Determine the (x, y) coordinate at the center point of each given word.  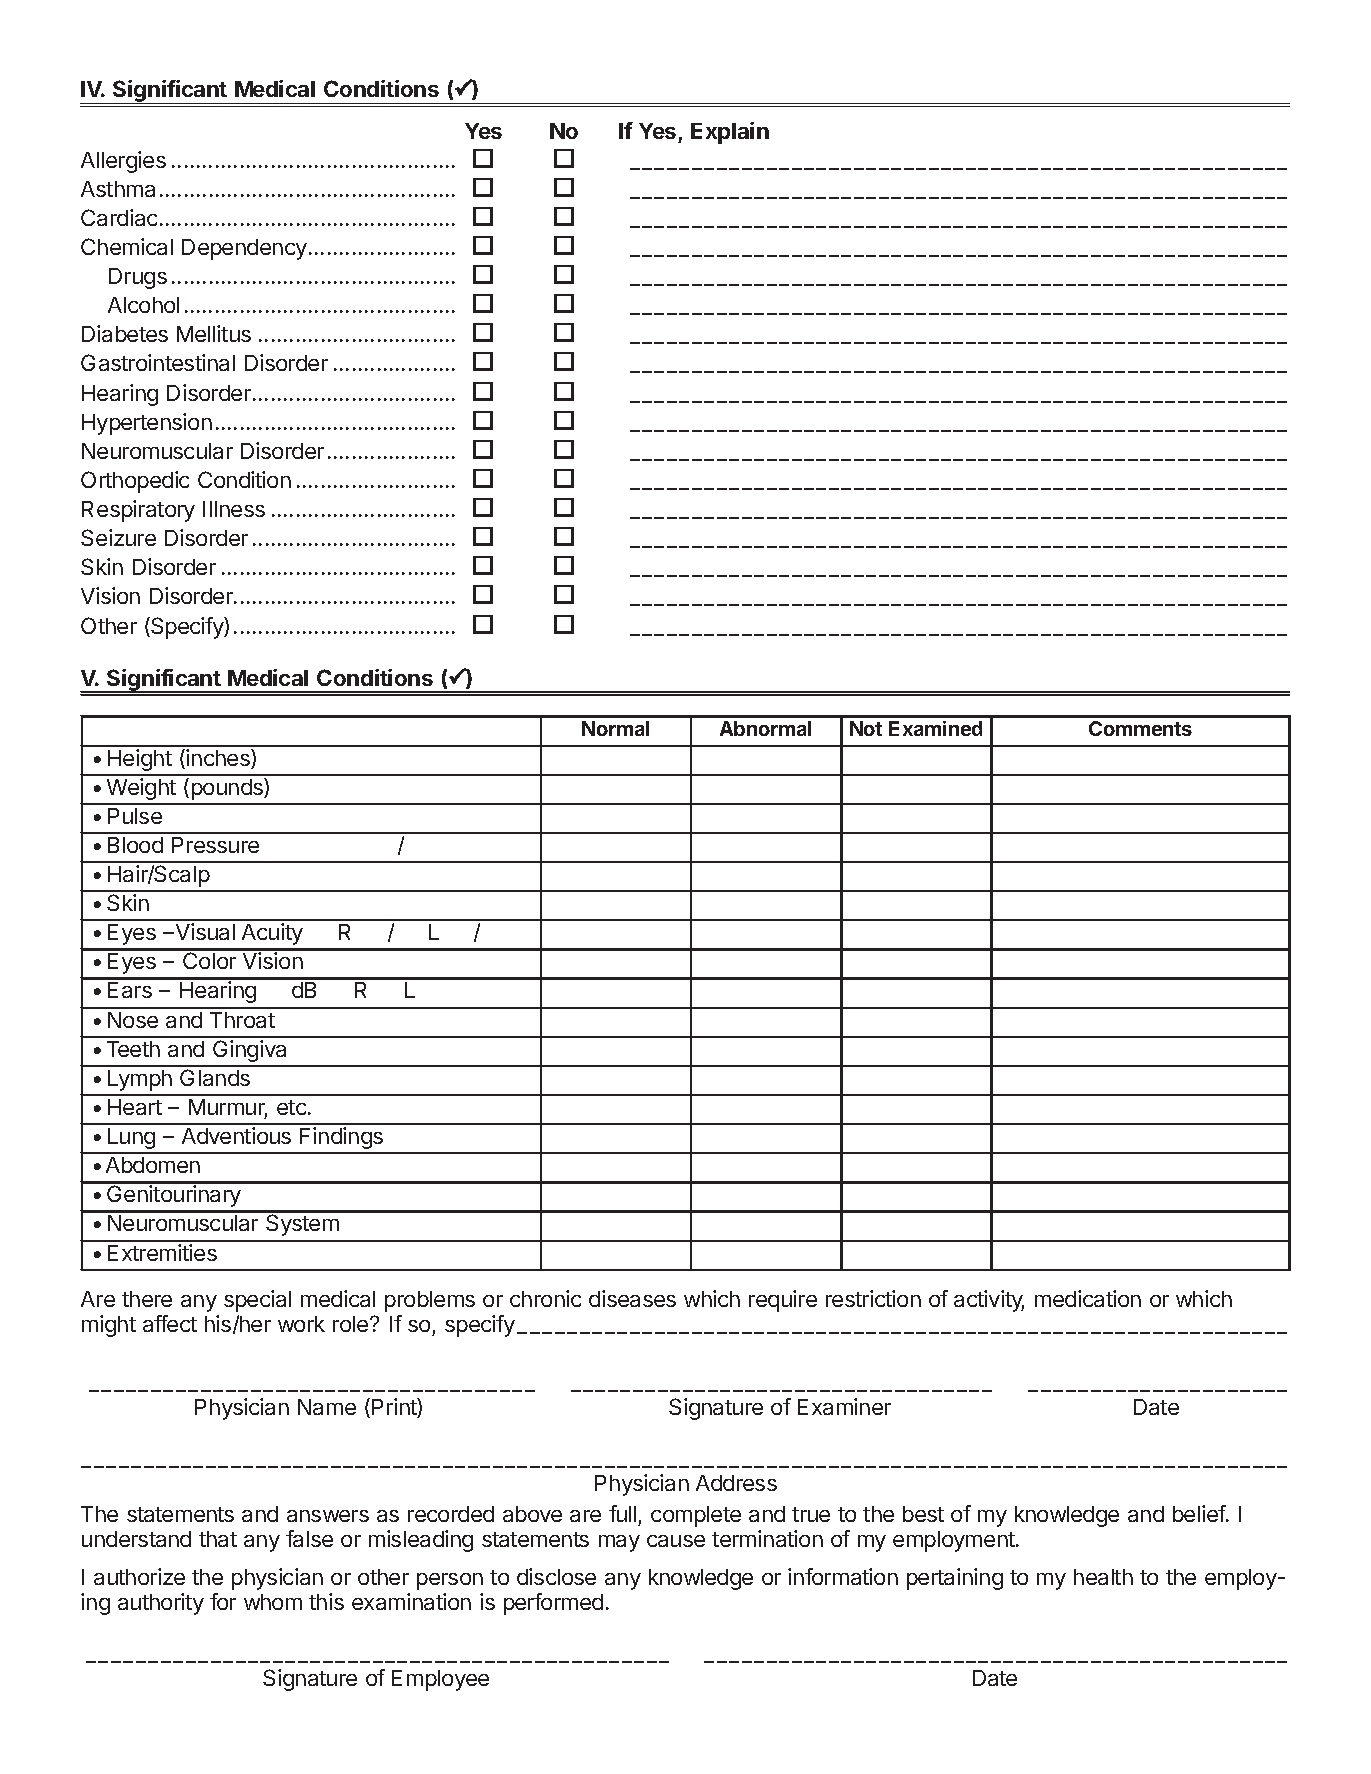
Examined (935, 728)
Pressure (215, 845)
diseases (632, 1298)
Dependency (244, 249)
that (218, 1539)
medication (1088, 1298)
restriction (873, 1298)
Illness (234, 509)
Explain (730, 133)
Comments (1140, 728)
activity (989, 1301)
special (257, 1301)
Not (866, 728)
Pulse (135, 816)
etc (293, 1107)
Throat (242, 1020)
